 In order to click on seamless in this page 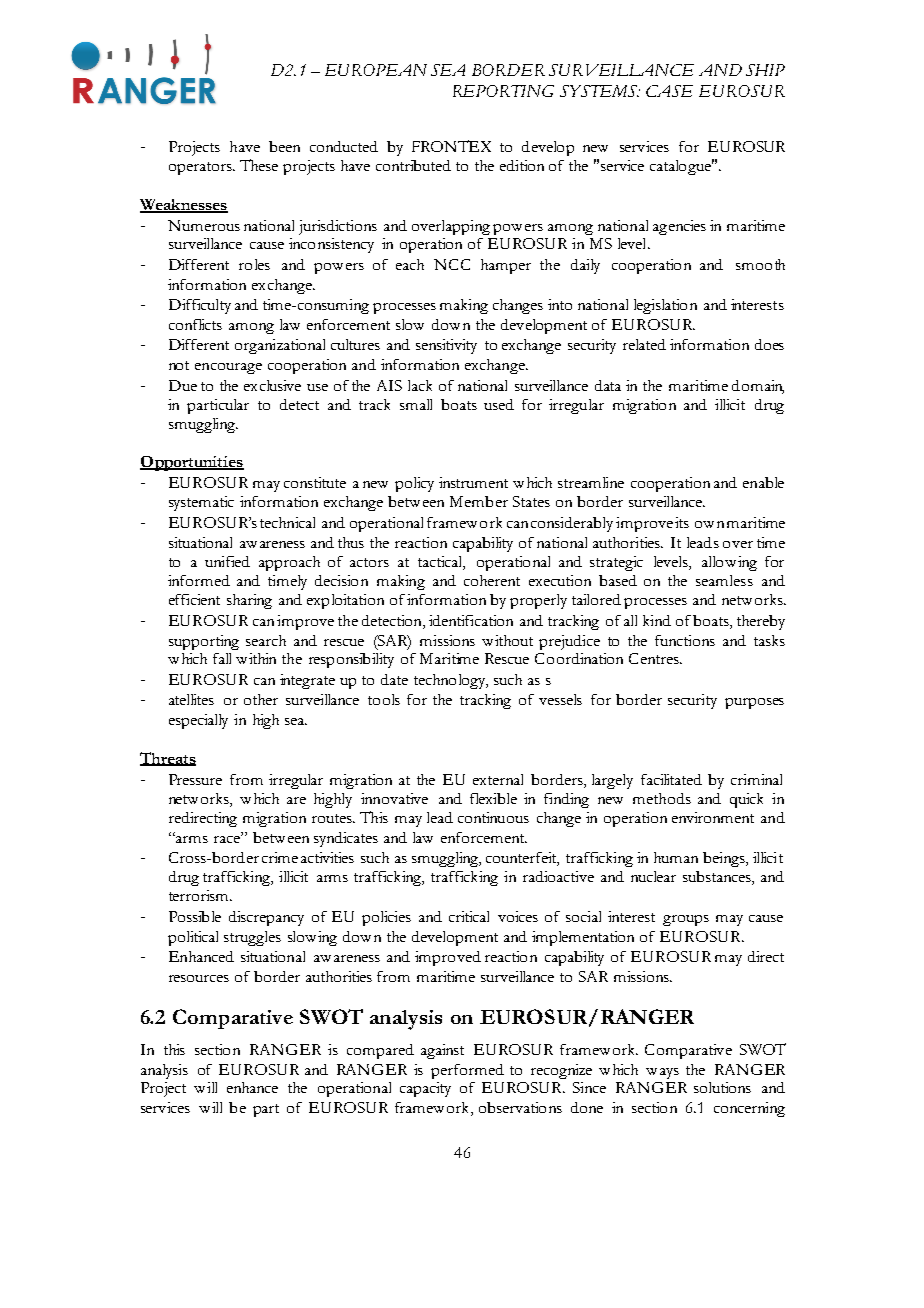, I will do `click(724, 580)`.
